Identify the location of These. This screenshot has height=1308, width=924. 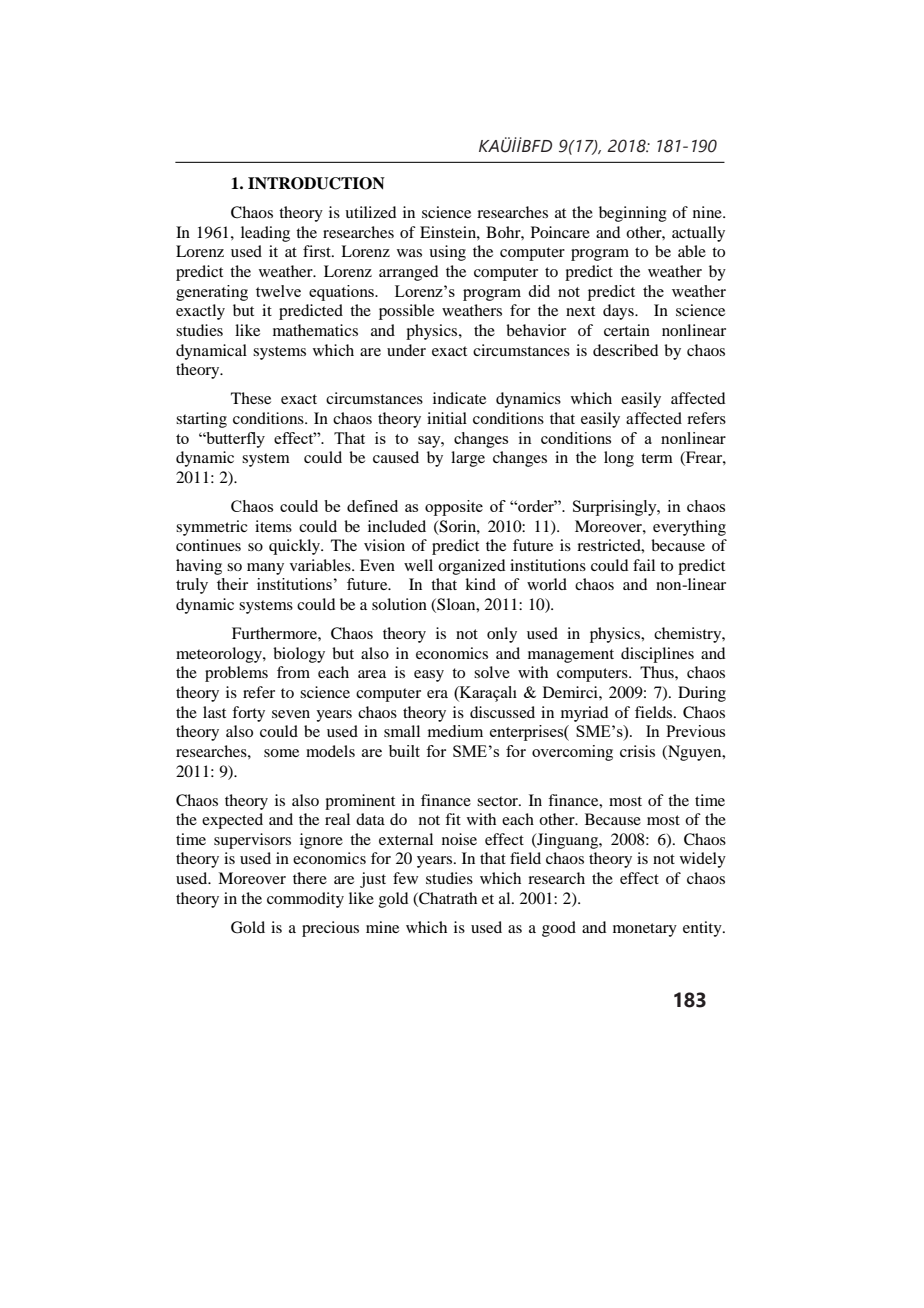
(251, 398).
